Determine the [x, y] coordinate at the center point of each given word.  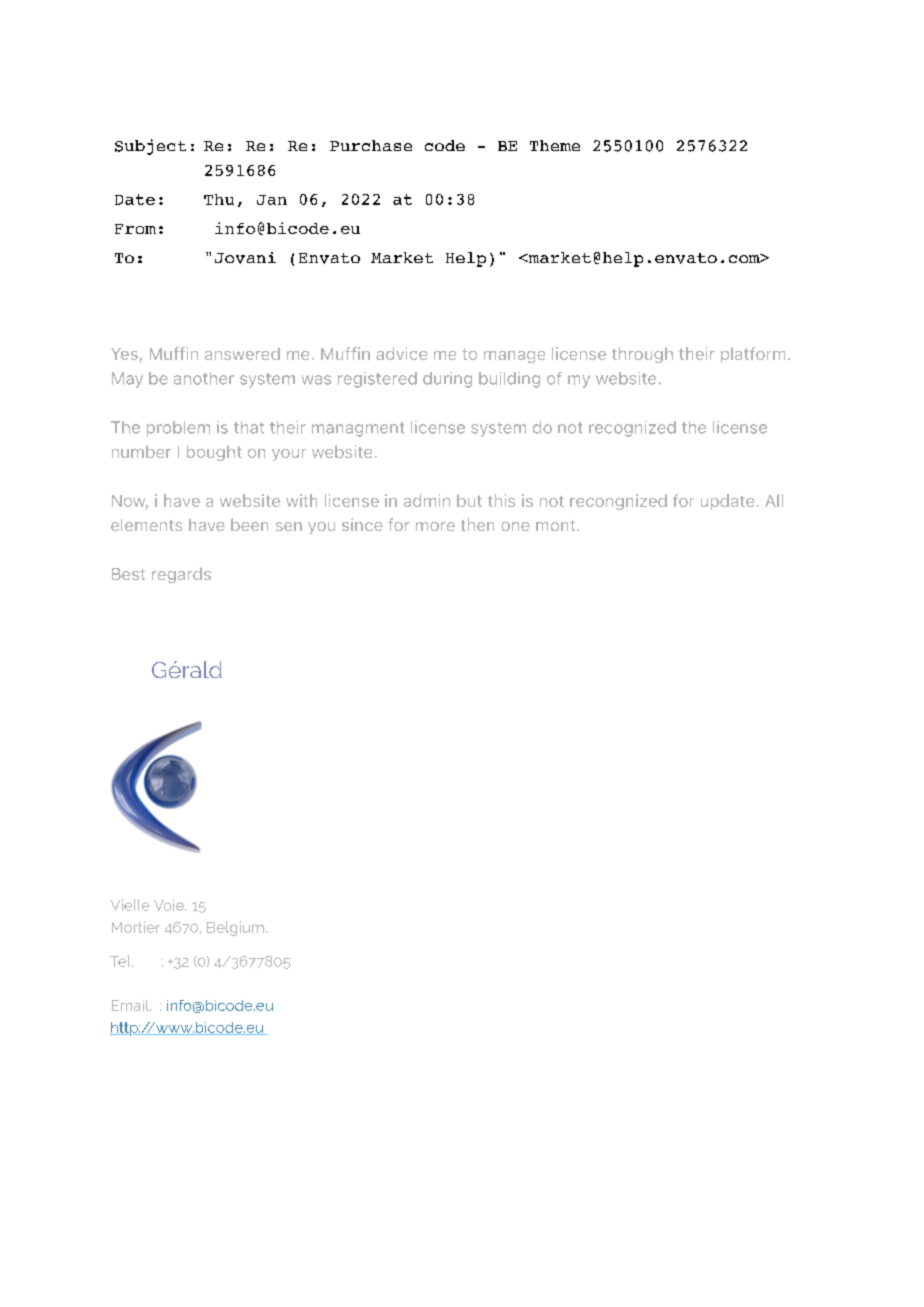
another [204, 378]
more [435, 526]
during [447, 380]
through [642, 355]
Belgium [235, 928]
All [774, 500]
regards [181, 575]
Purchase [371, 145]
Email [131, 1005]
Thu [219, 199]
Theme [555, 145]
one [515, 526]
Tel [121, 961]
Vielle [130, 905]
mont [557, 525]
